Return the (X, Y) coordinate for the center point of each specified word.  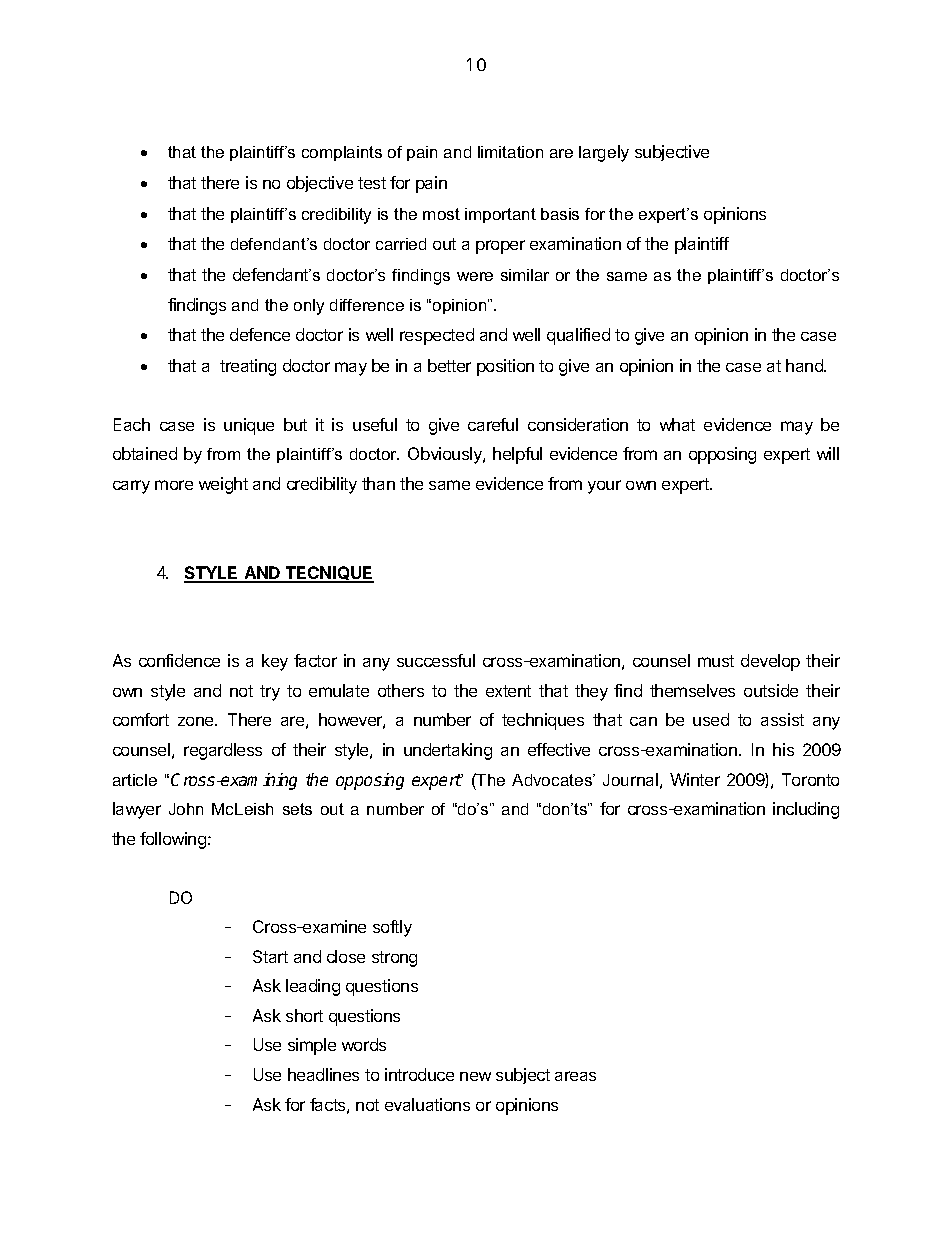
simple (312, 1046)
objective (320, 184)
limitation (510, 152)
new (475, 1076)
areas (575, 1076)
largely (604, 153)
